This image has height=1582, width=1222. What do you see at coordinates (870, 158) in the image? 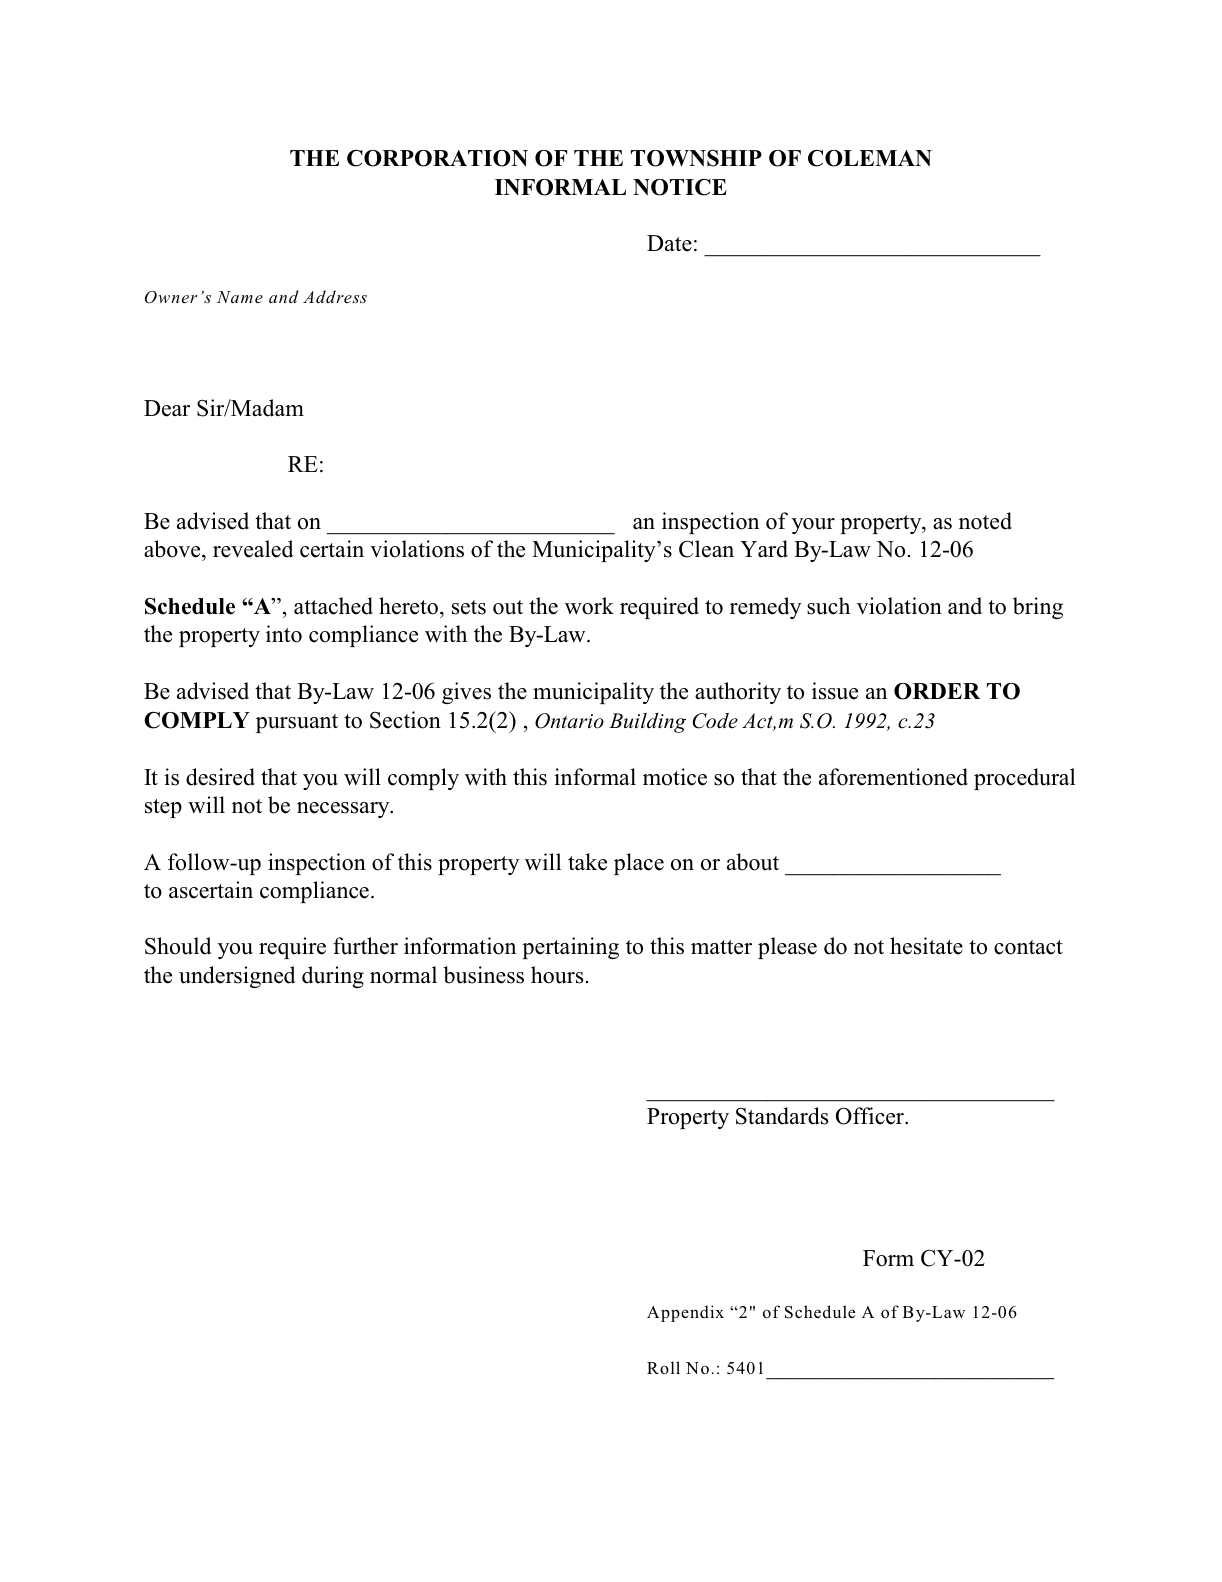
I see `COLEMAN` at bounding box center [870, 158].
